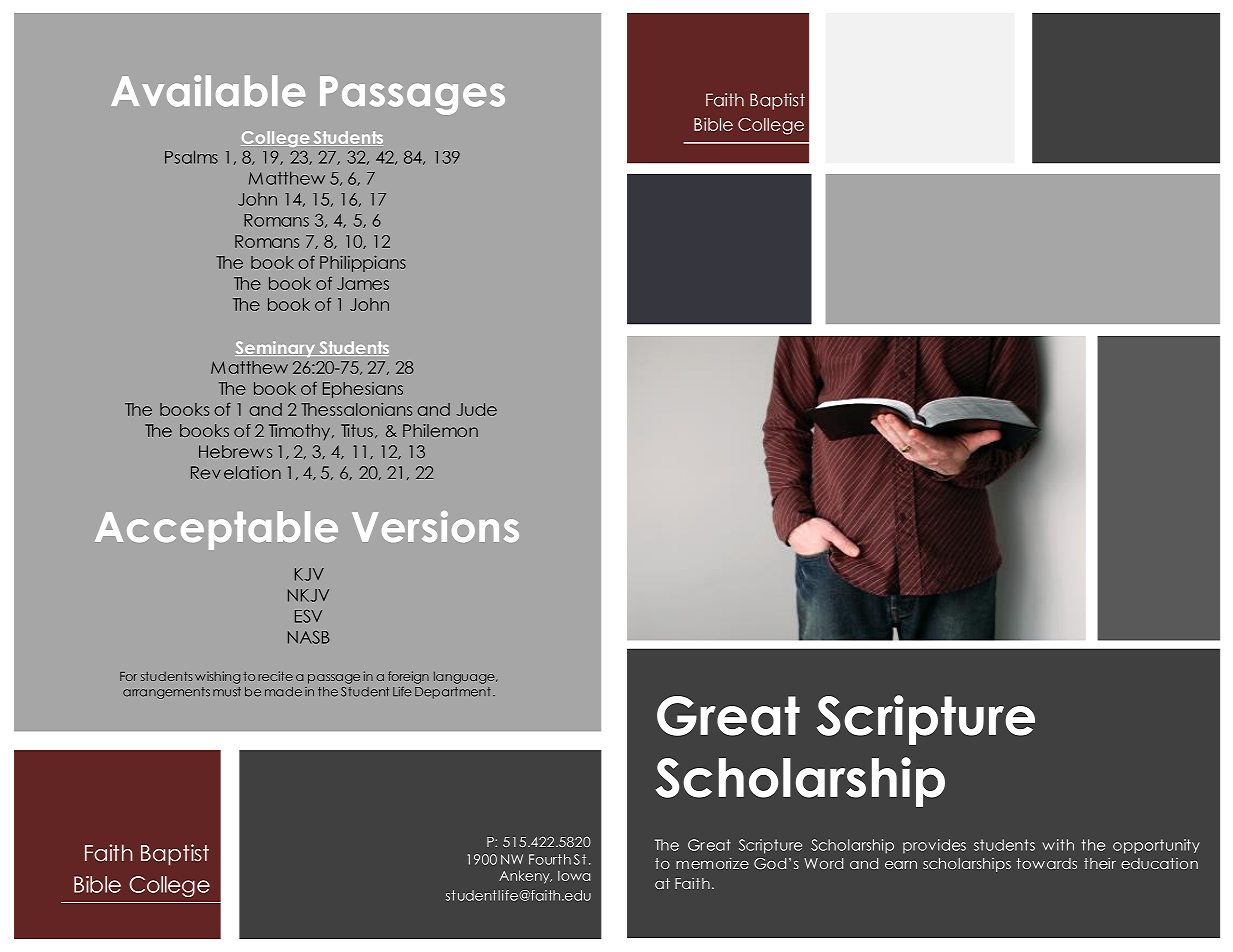 This screenshot has height=952, width=1233. What do you see at coordinates (435, 527) in the screenshot?
I see `Versions` at bounding box center [435, 527].
